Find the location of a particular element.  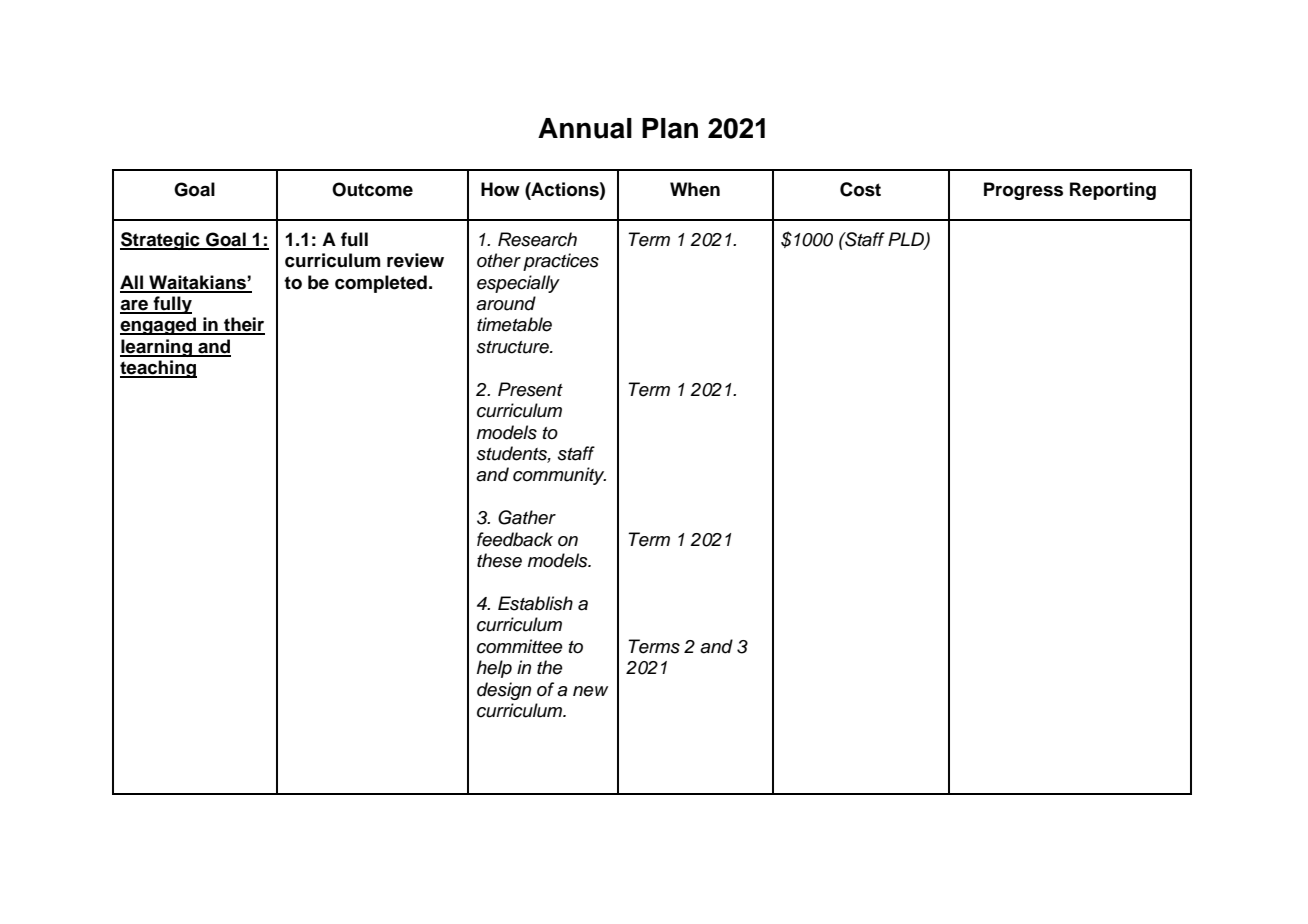

help is located at coordinates (494, 669).
